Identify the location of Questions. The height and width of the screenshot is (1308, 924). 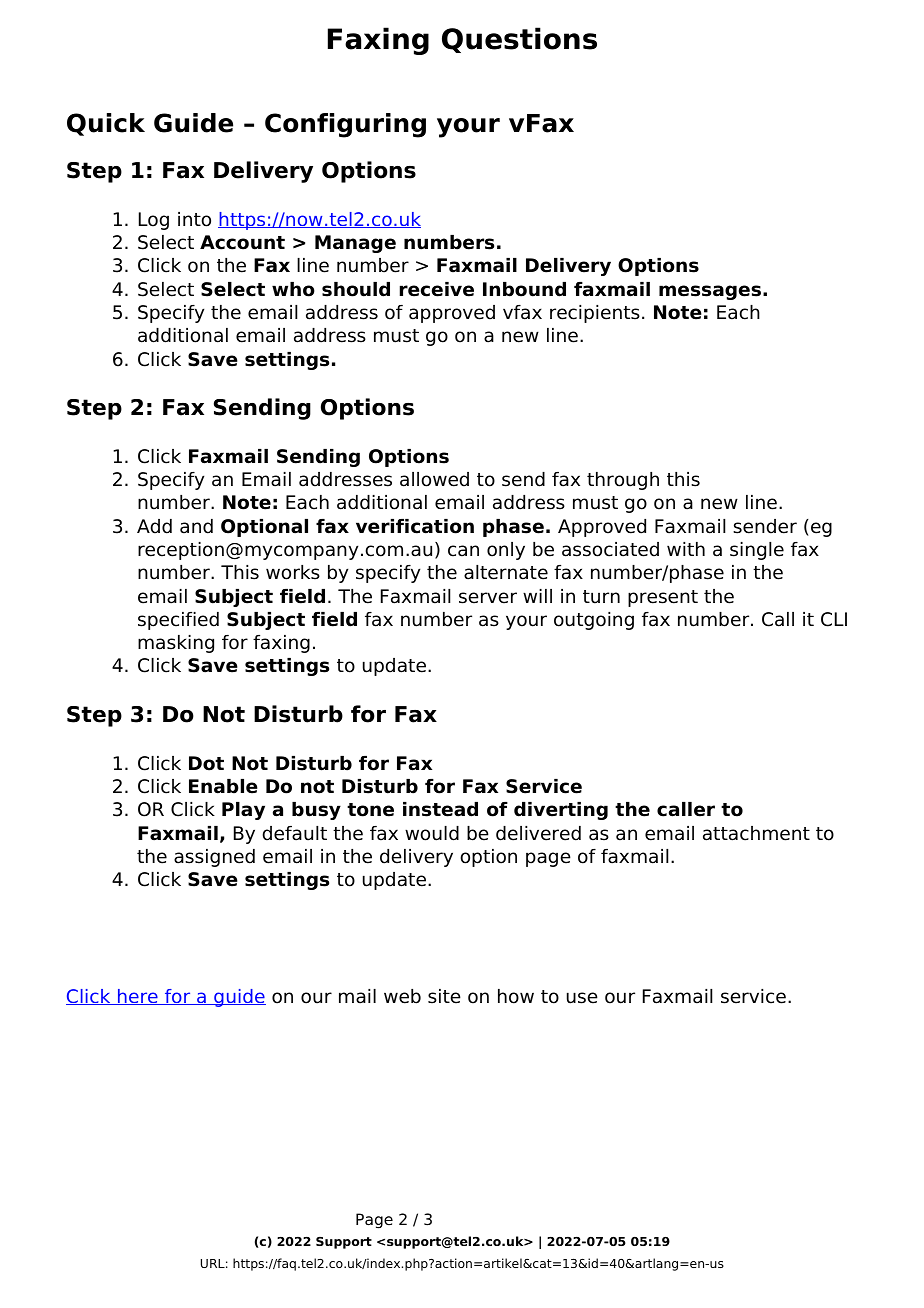
(519, 40).
